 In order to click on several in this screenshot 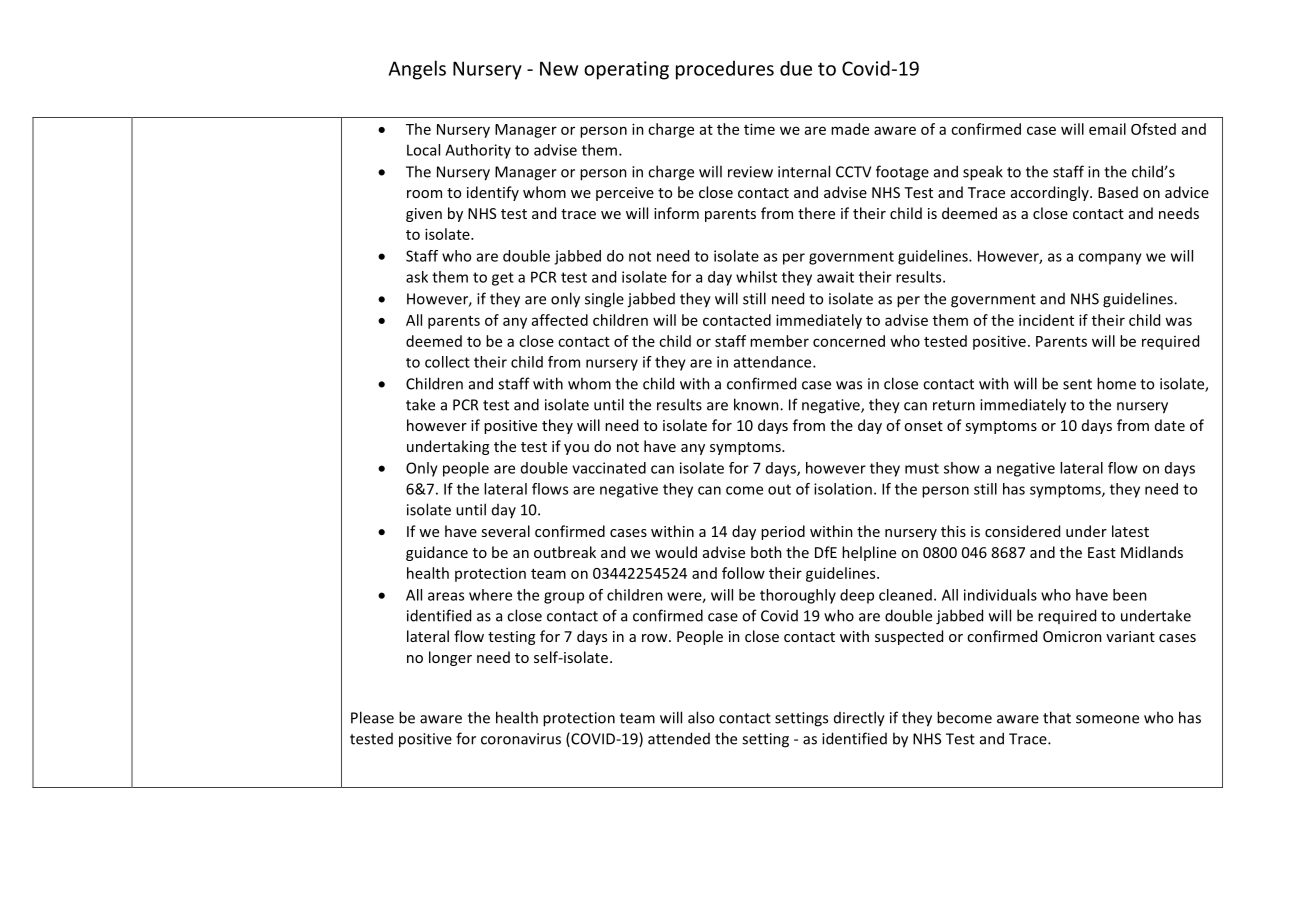, I will do `click(505, 531)`.
